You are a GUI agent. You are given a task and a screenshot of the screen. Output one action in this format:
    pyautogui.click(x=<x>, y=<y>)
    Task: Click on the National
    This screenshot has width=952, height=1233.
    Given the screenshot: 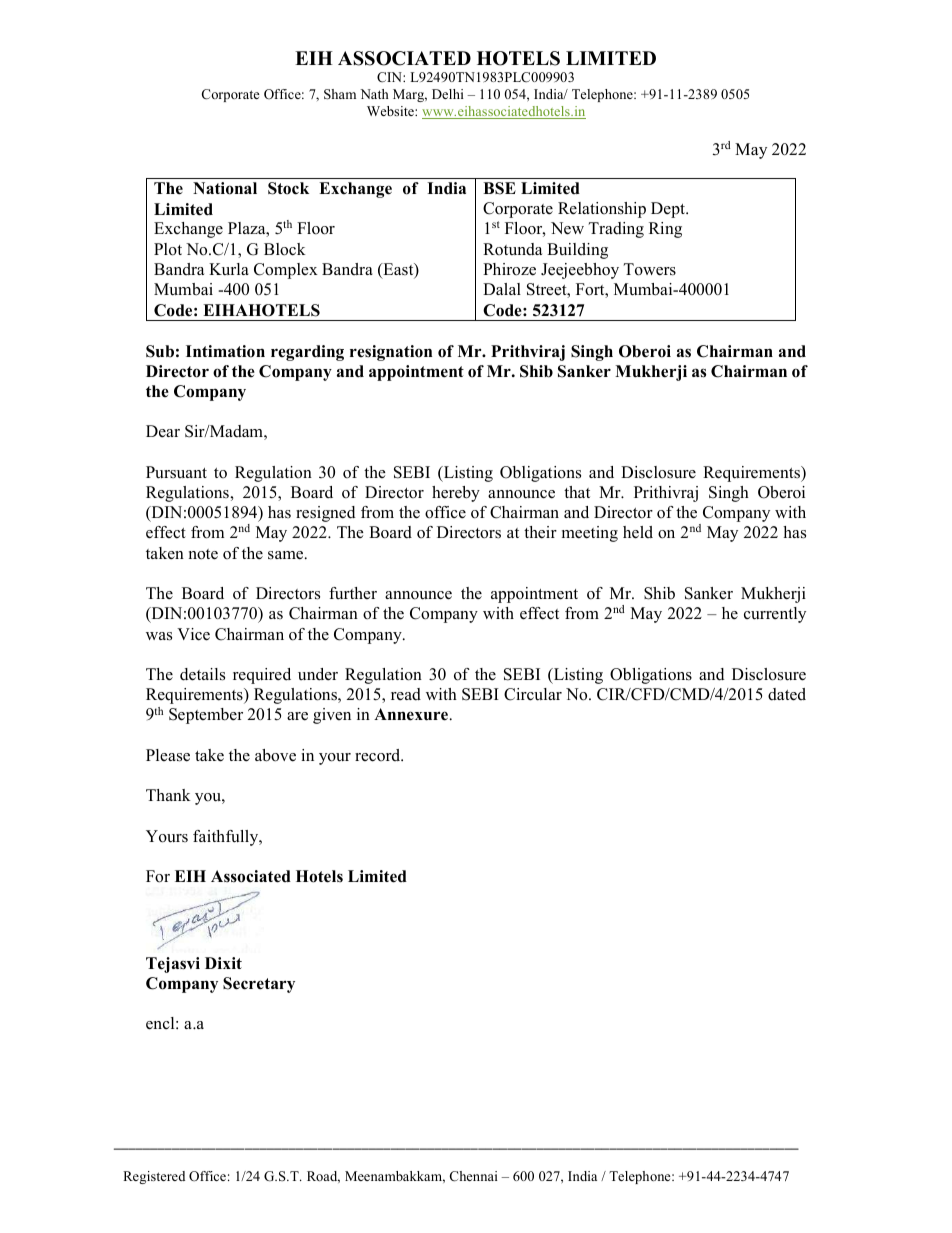 What is the action you would take?
    pyautogui.click(x=225, y=188)
